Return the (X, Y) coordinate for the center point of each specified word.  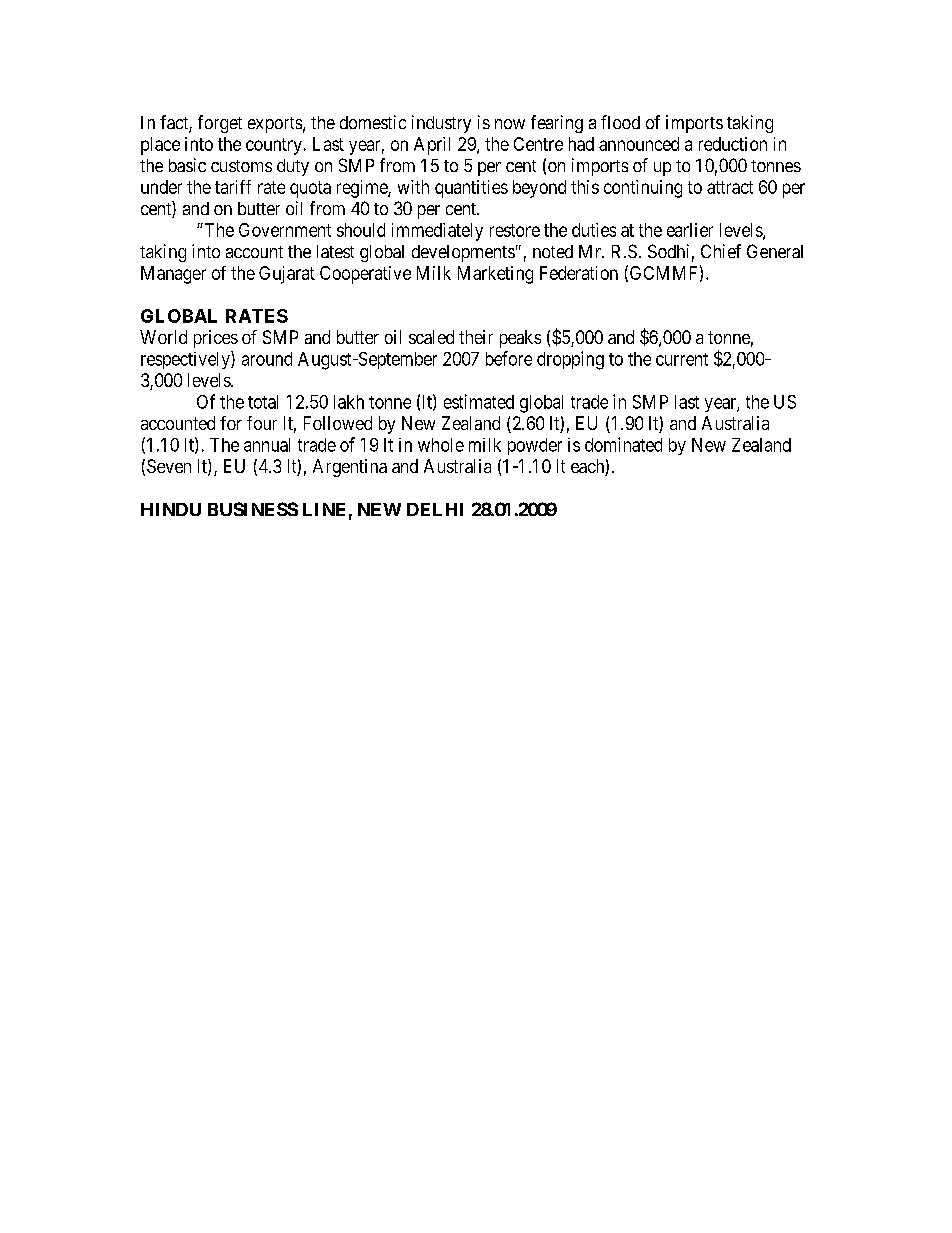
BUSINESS (253, 509)
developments (463, 253)
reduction (733, 144)
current (682, 359)
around (267, 359)
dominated (623, 444)
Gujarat (287, 275)
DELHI (435, 509)
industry (441, 124)
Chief (721, 251)
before (509, 358)
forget (220, 124)
